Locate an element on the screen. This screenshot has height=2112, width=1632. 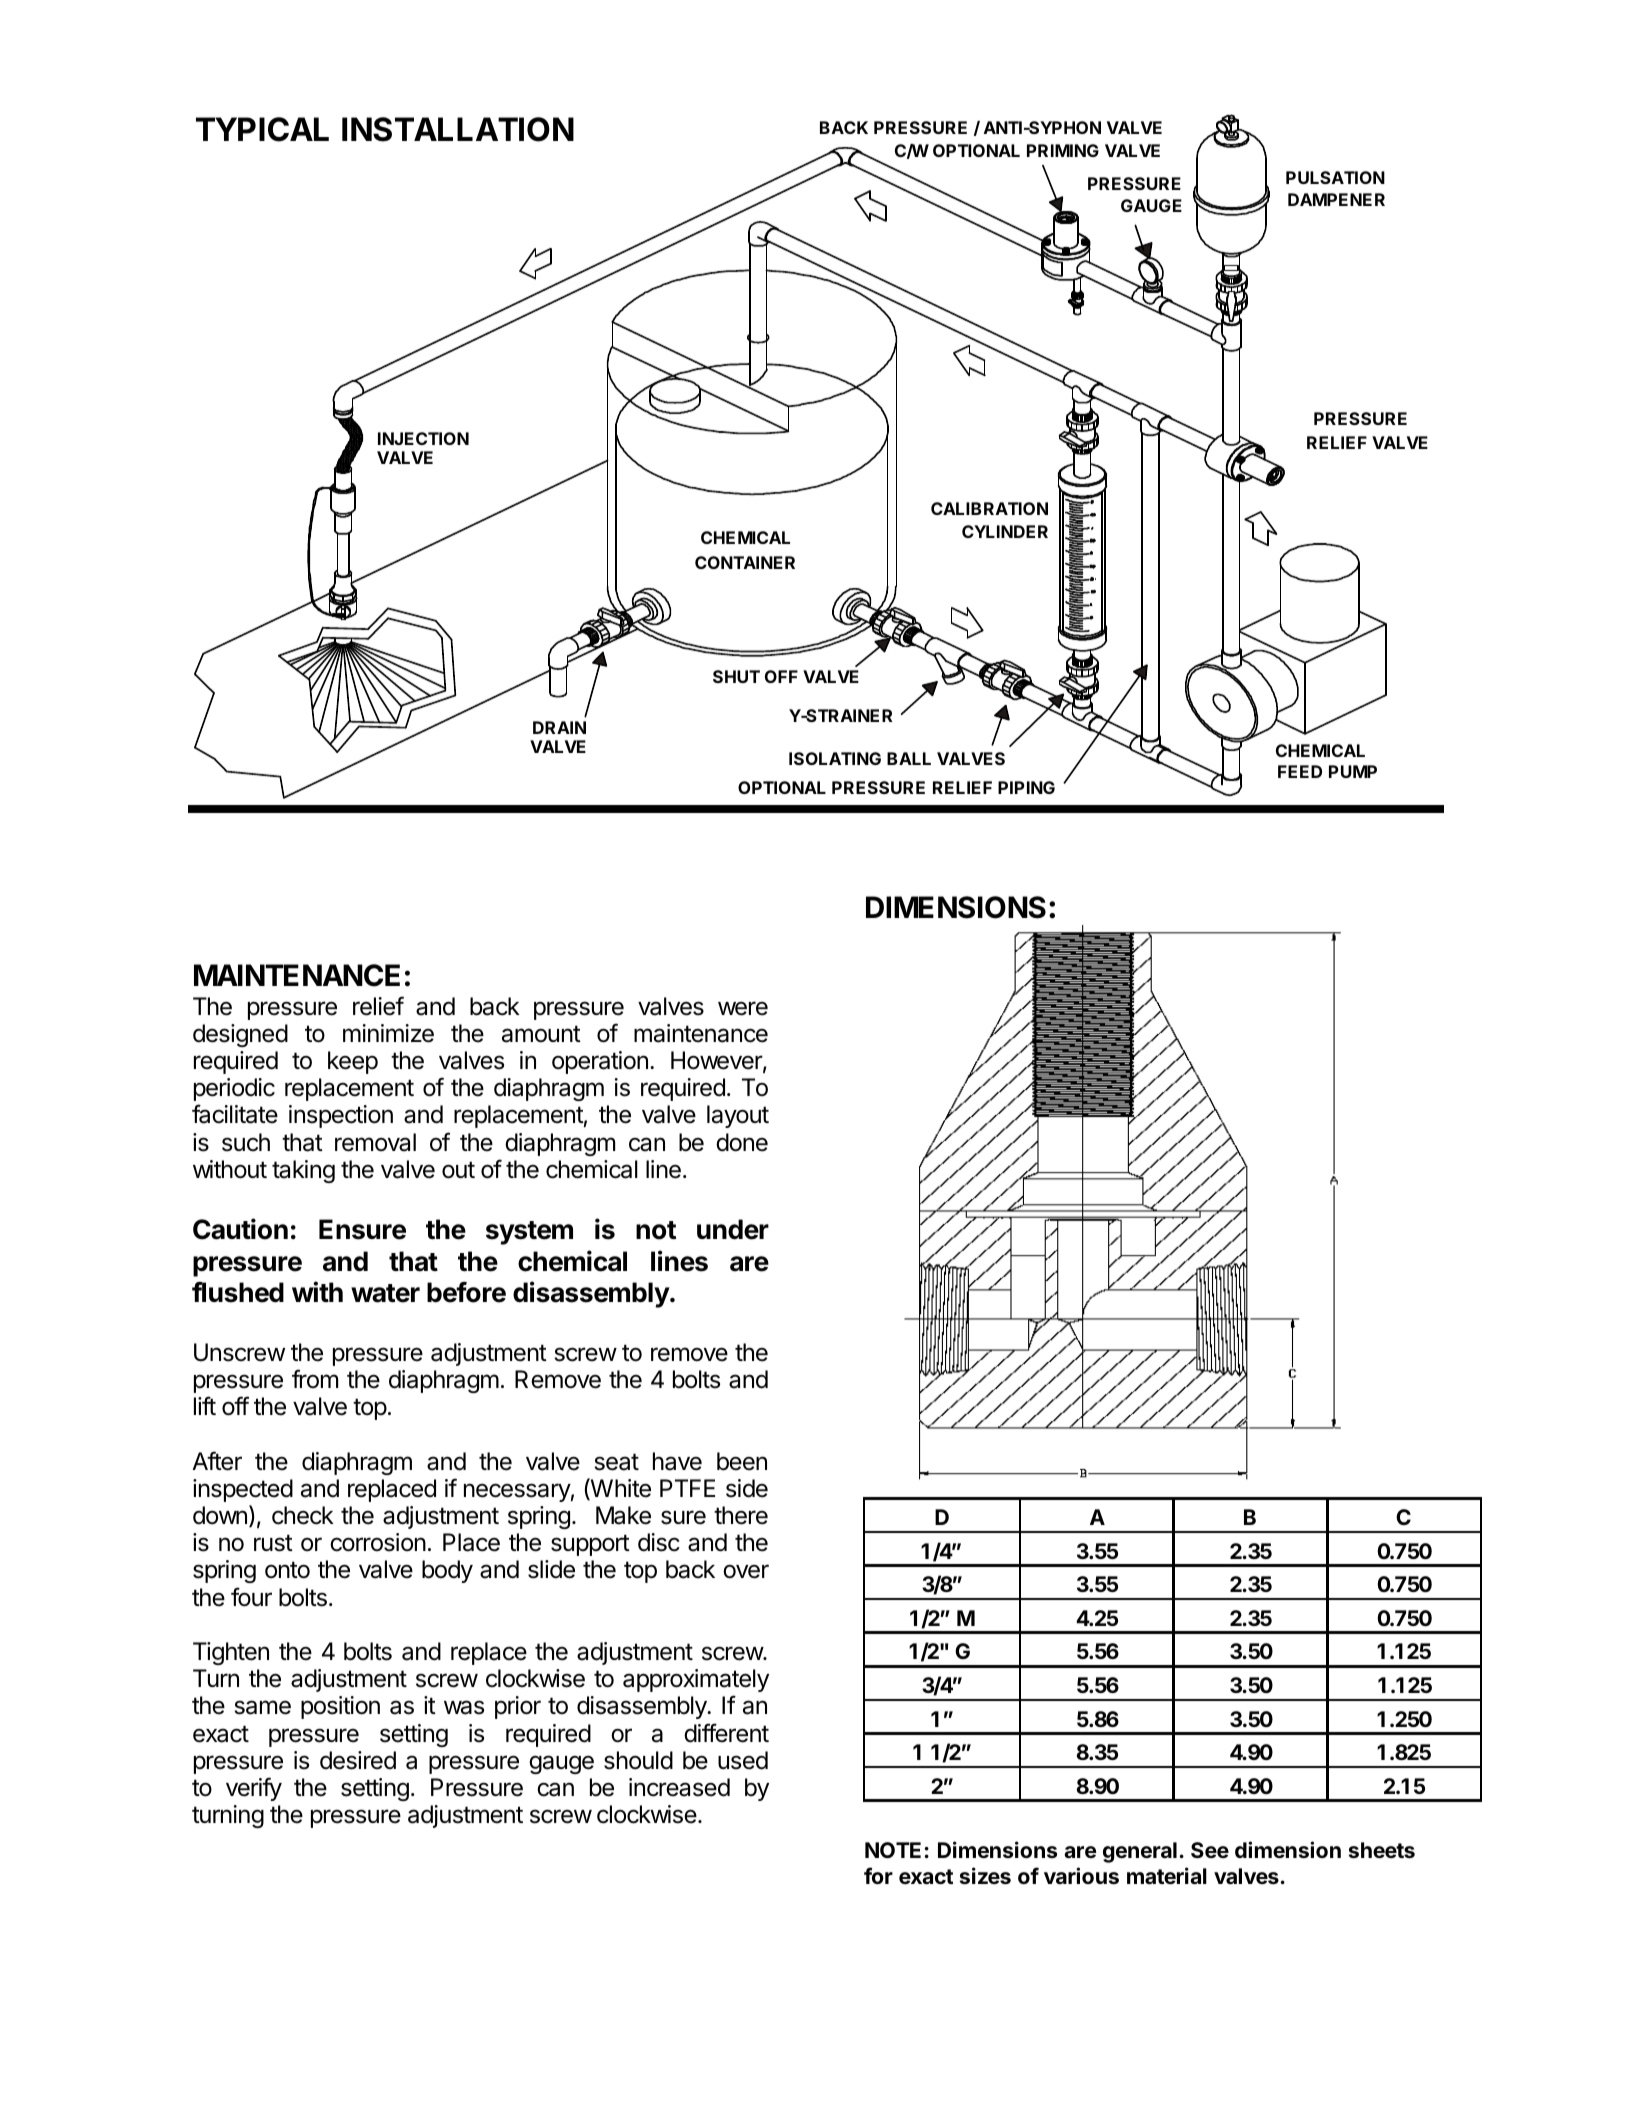
TYPICAL is located at coordinates (262, 129).
